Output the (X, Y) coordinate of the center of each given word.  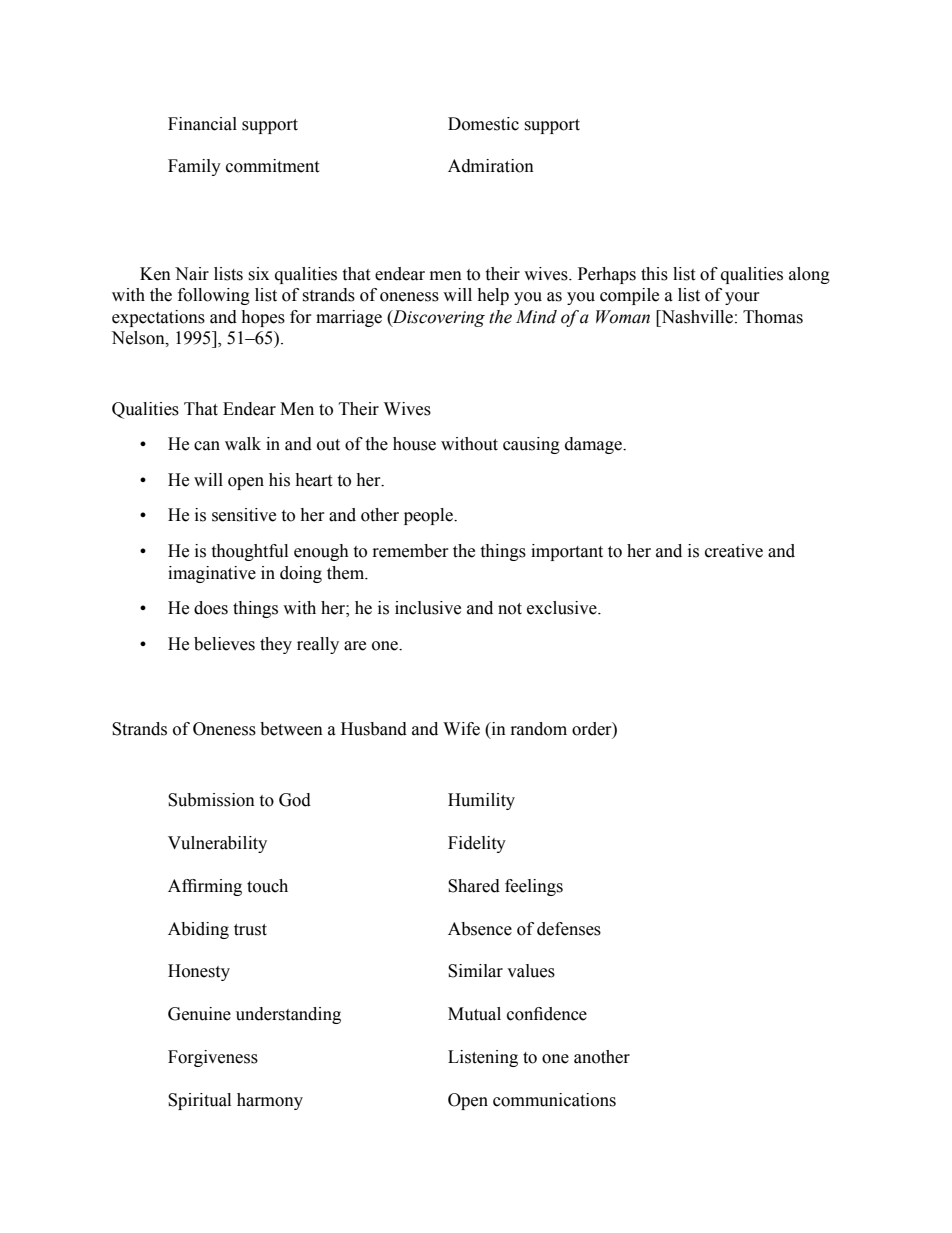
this (654, 274)
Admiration (491, 166)
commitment (272, 166)
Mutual (474, 1014)
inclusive (428, 608)
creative (734, 551)
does (211, 608)
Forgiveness (213, 1058)
